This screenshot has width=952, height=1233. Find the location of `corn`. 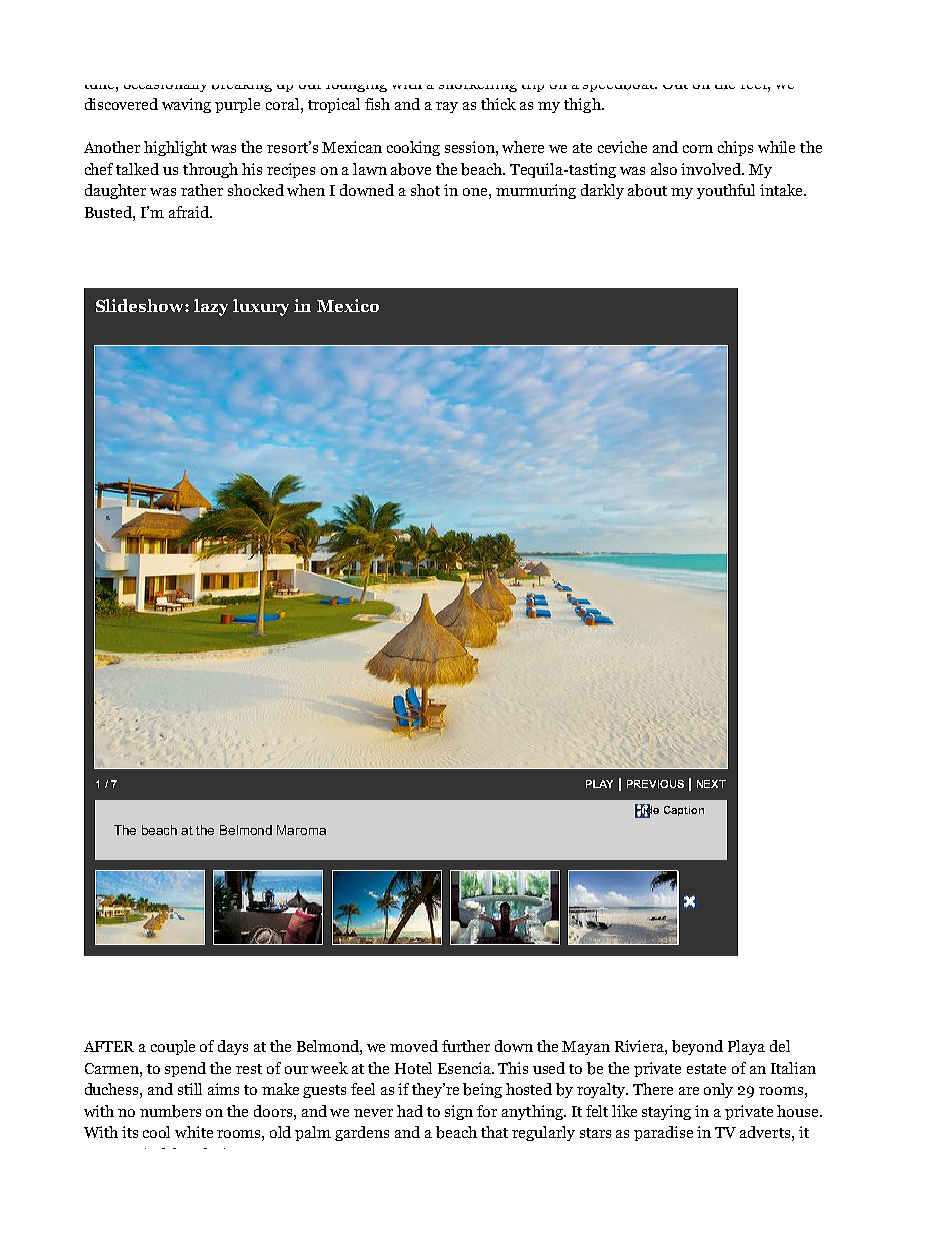

corn is located at coordinates (698, 149).
